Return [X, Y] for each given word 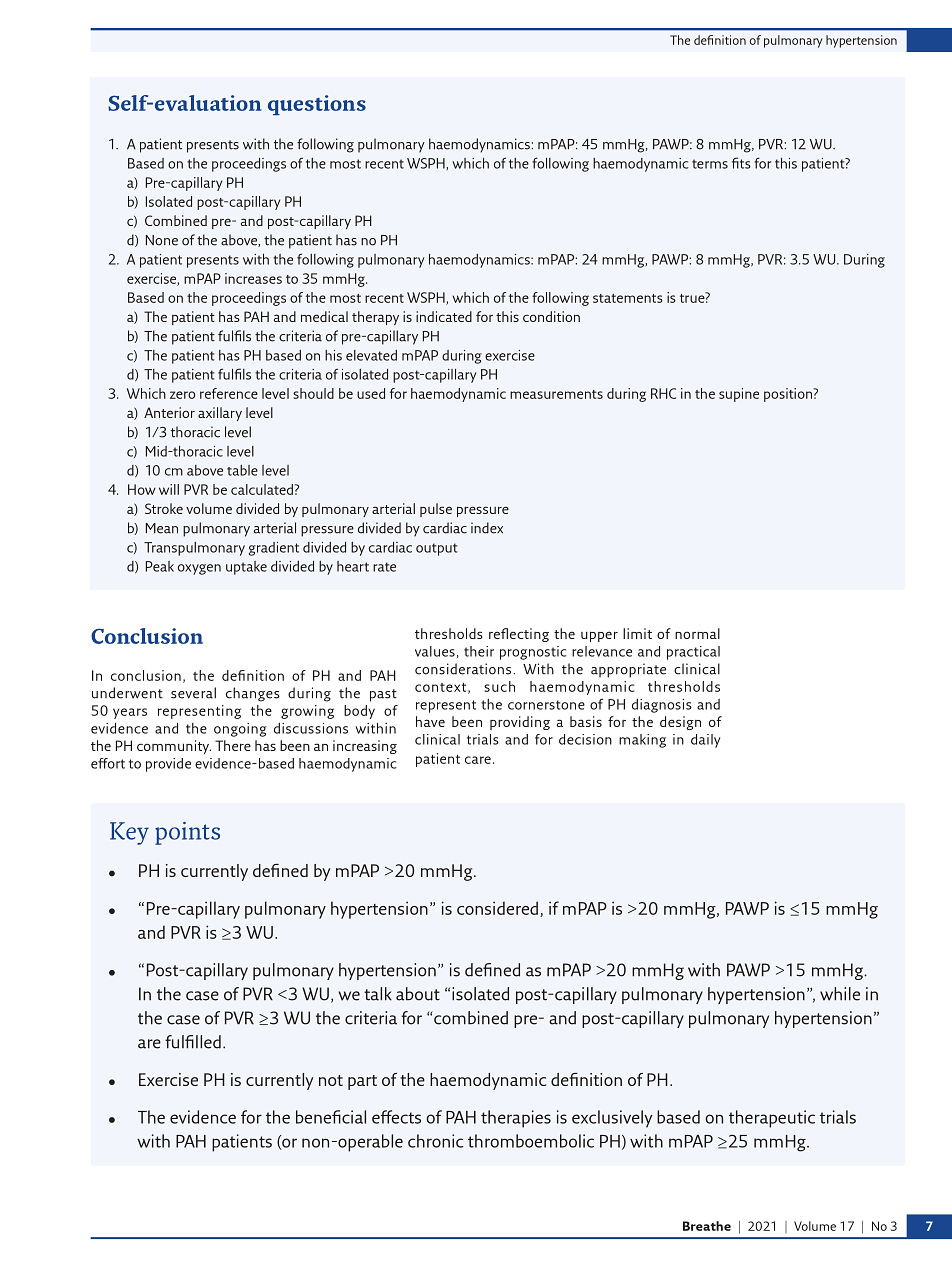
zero [182, 395]
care [478, 760]
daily [706, 741]
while [840, 994]
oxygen [199, 569]
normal [697, 633]
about [418, 994]
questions [317, 105]
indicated [444, 316]
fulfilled [193, 1042]
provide [168, 765]
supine [739, 395]
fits [741, 163]
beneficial [331, 1117]
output [437, 549]
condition [551, 316]
